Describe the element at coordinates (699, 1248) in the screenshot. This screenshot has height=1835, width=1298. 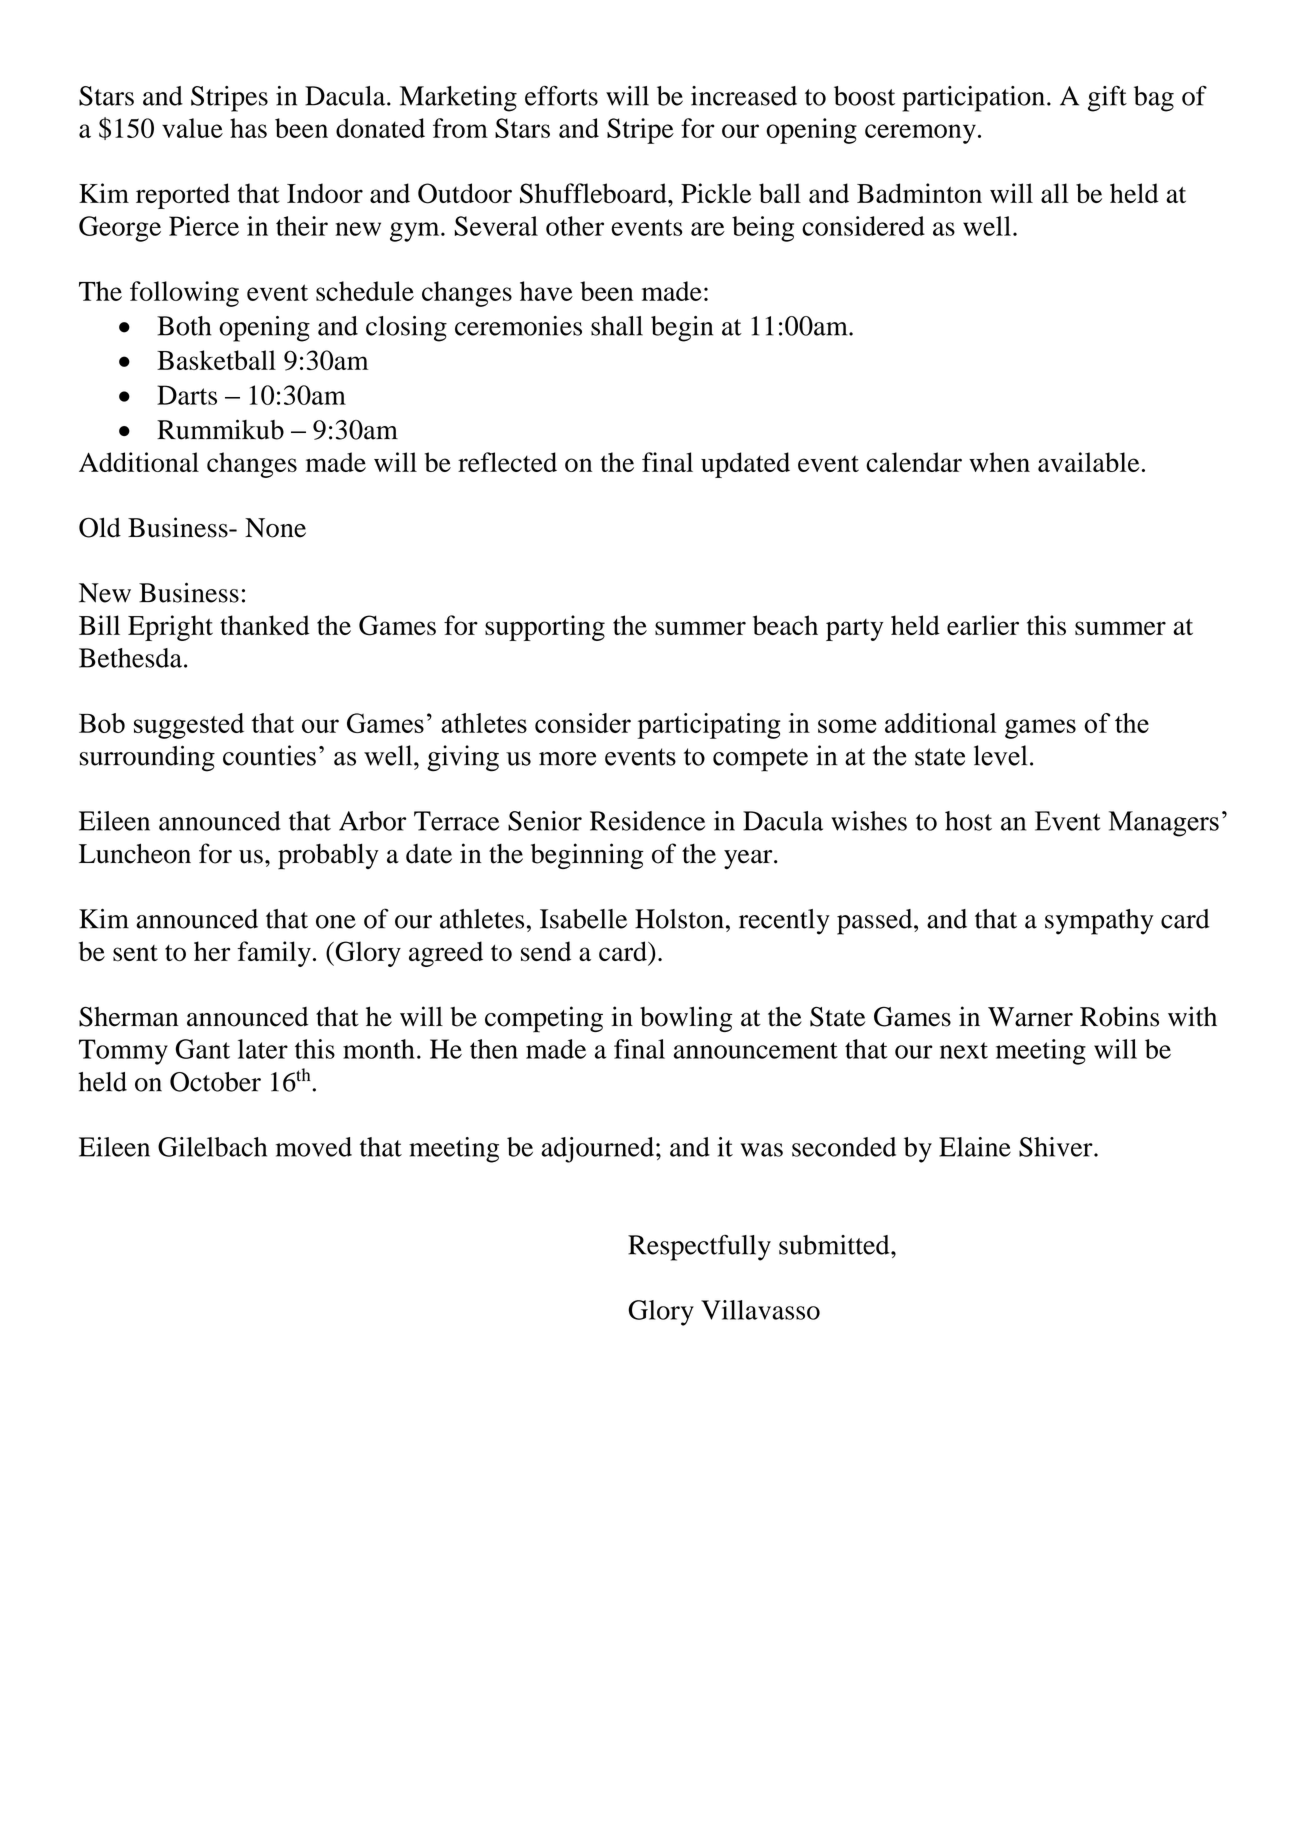
I see `Respectfully` at that location.
